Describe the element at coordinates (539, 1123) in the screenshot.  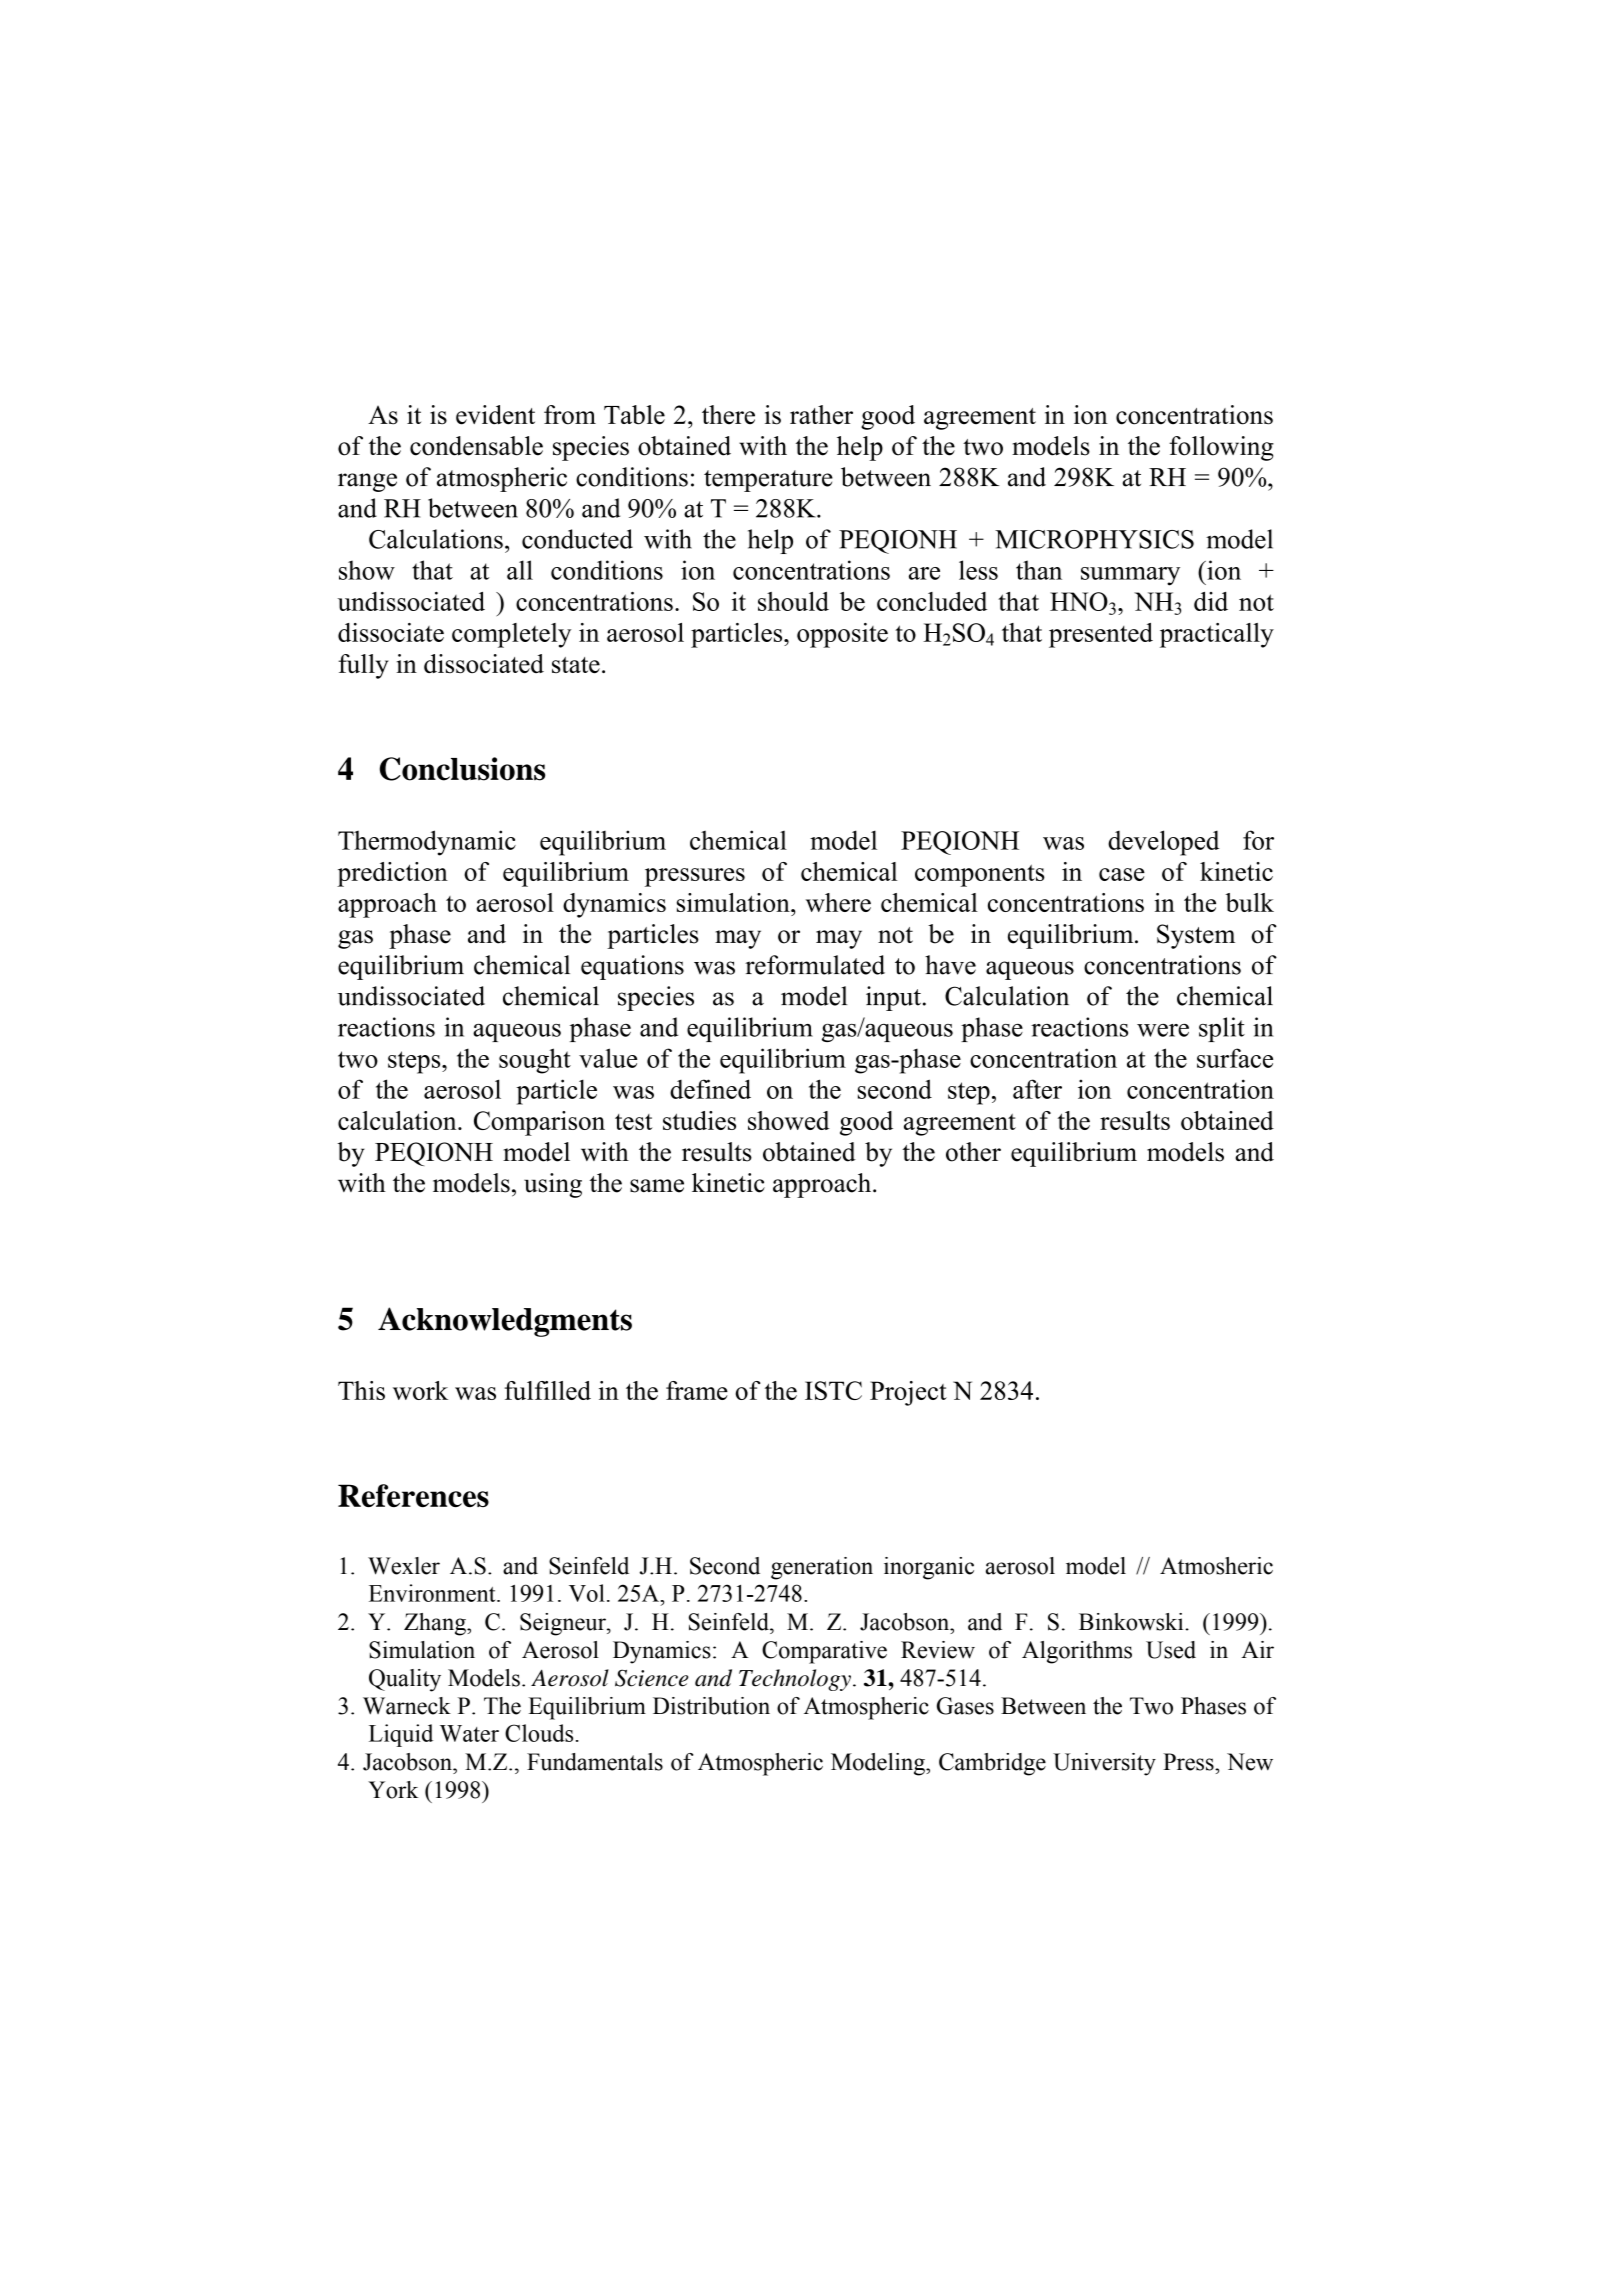
I see `Comparison` at that location.
